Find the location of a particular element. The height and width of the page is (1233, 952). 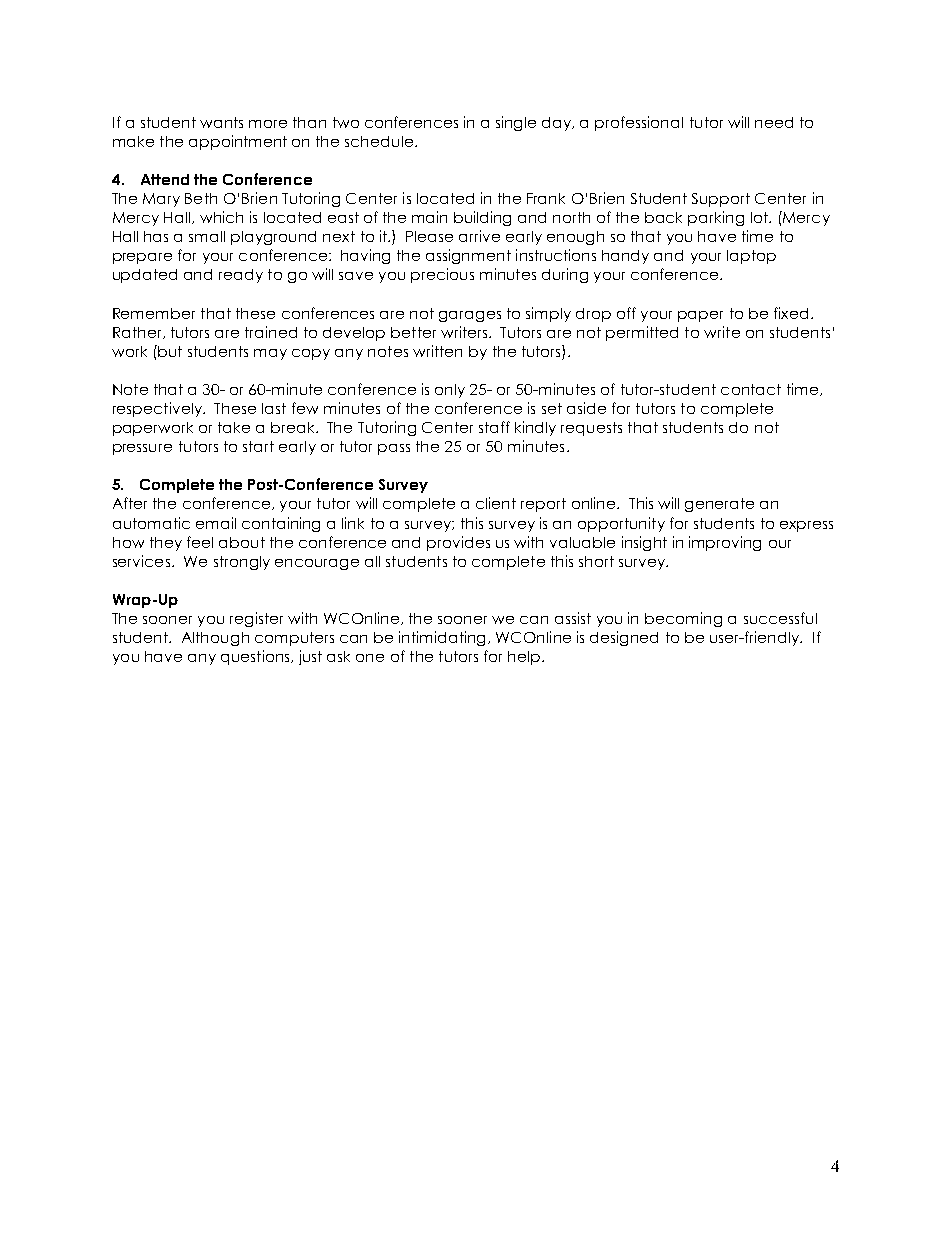

generate is located at coordinates (719, 505).
